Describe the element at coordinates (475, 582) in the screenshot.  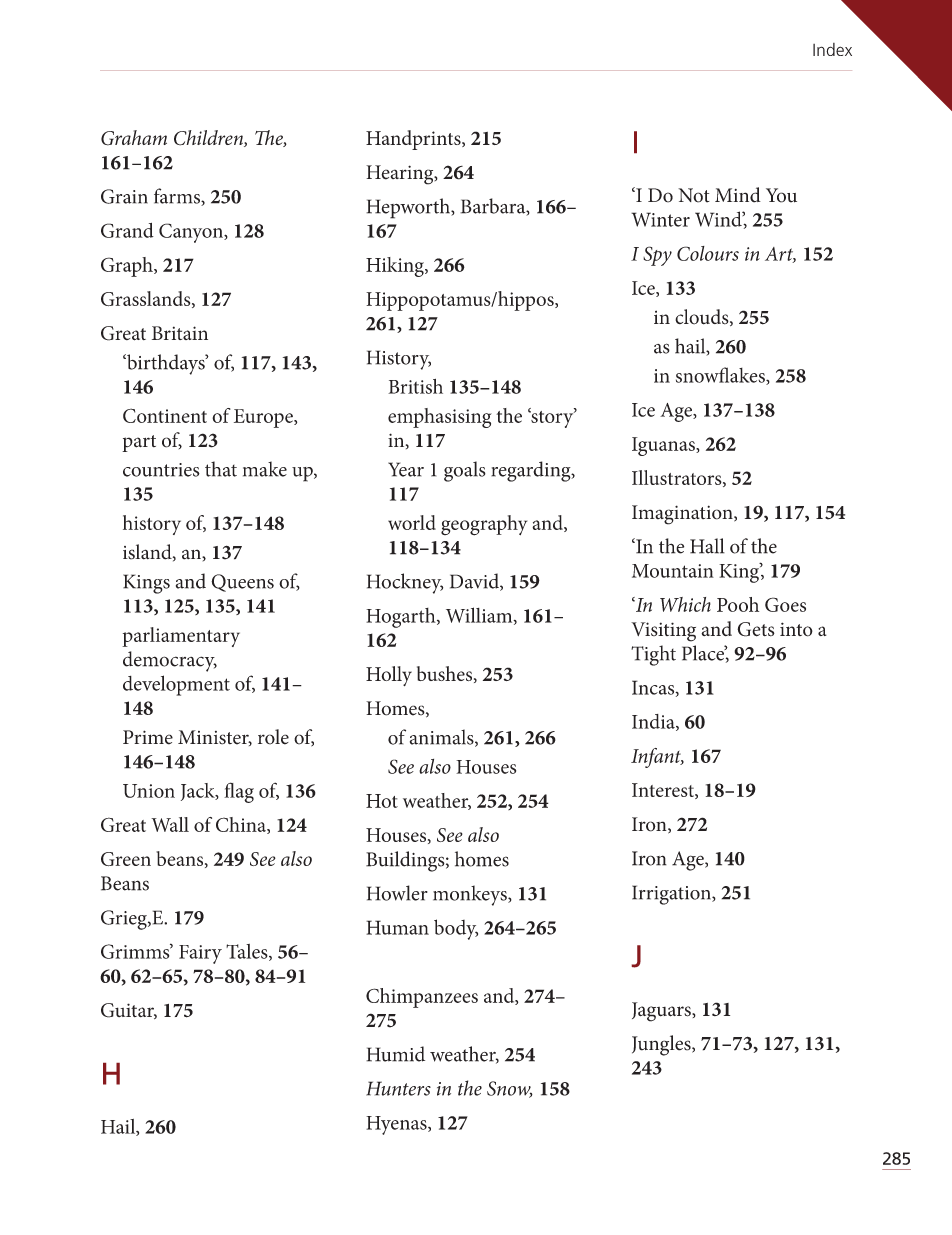
I see `David` at that location.
